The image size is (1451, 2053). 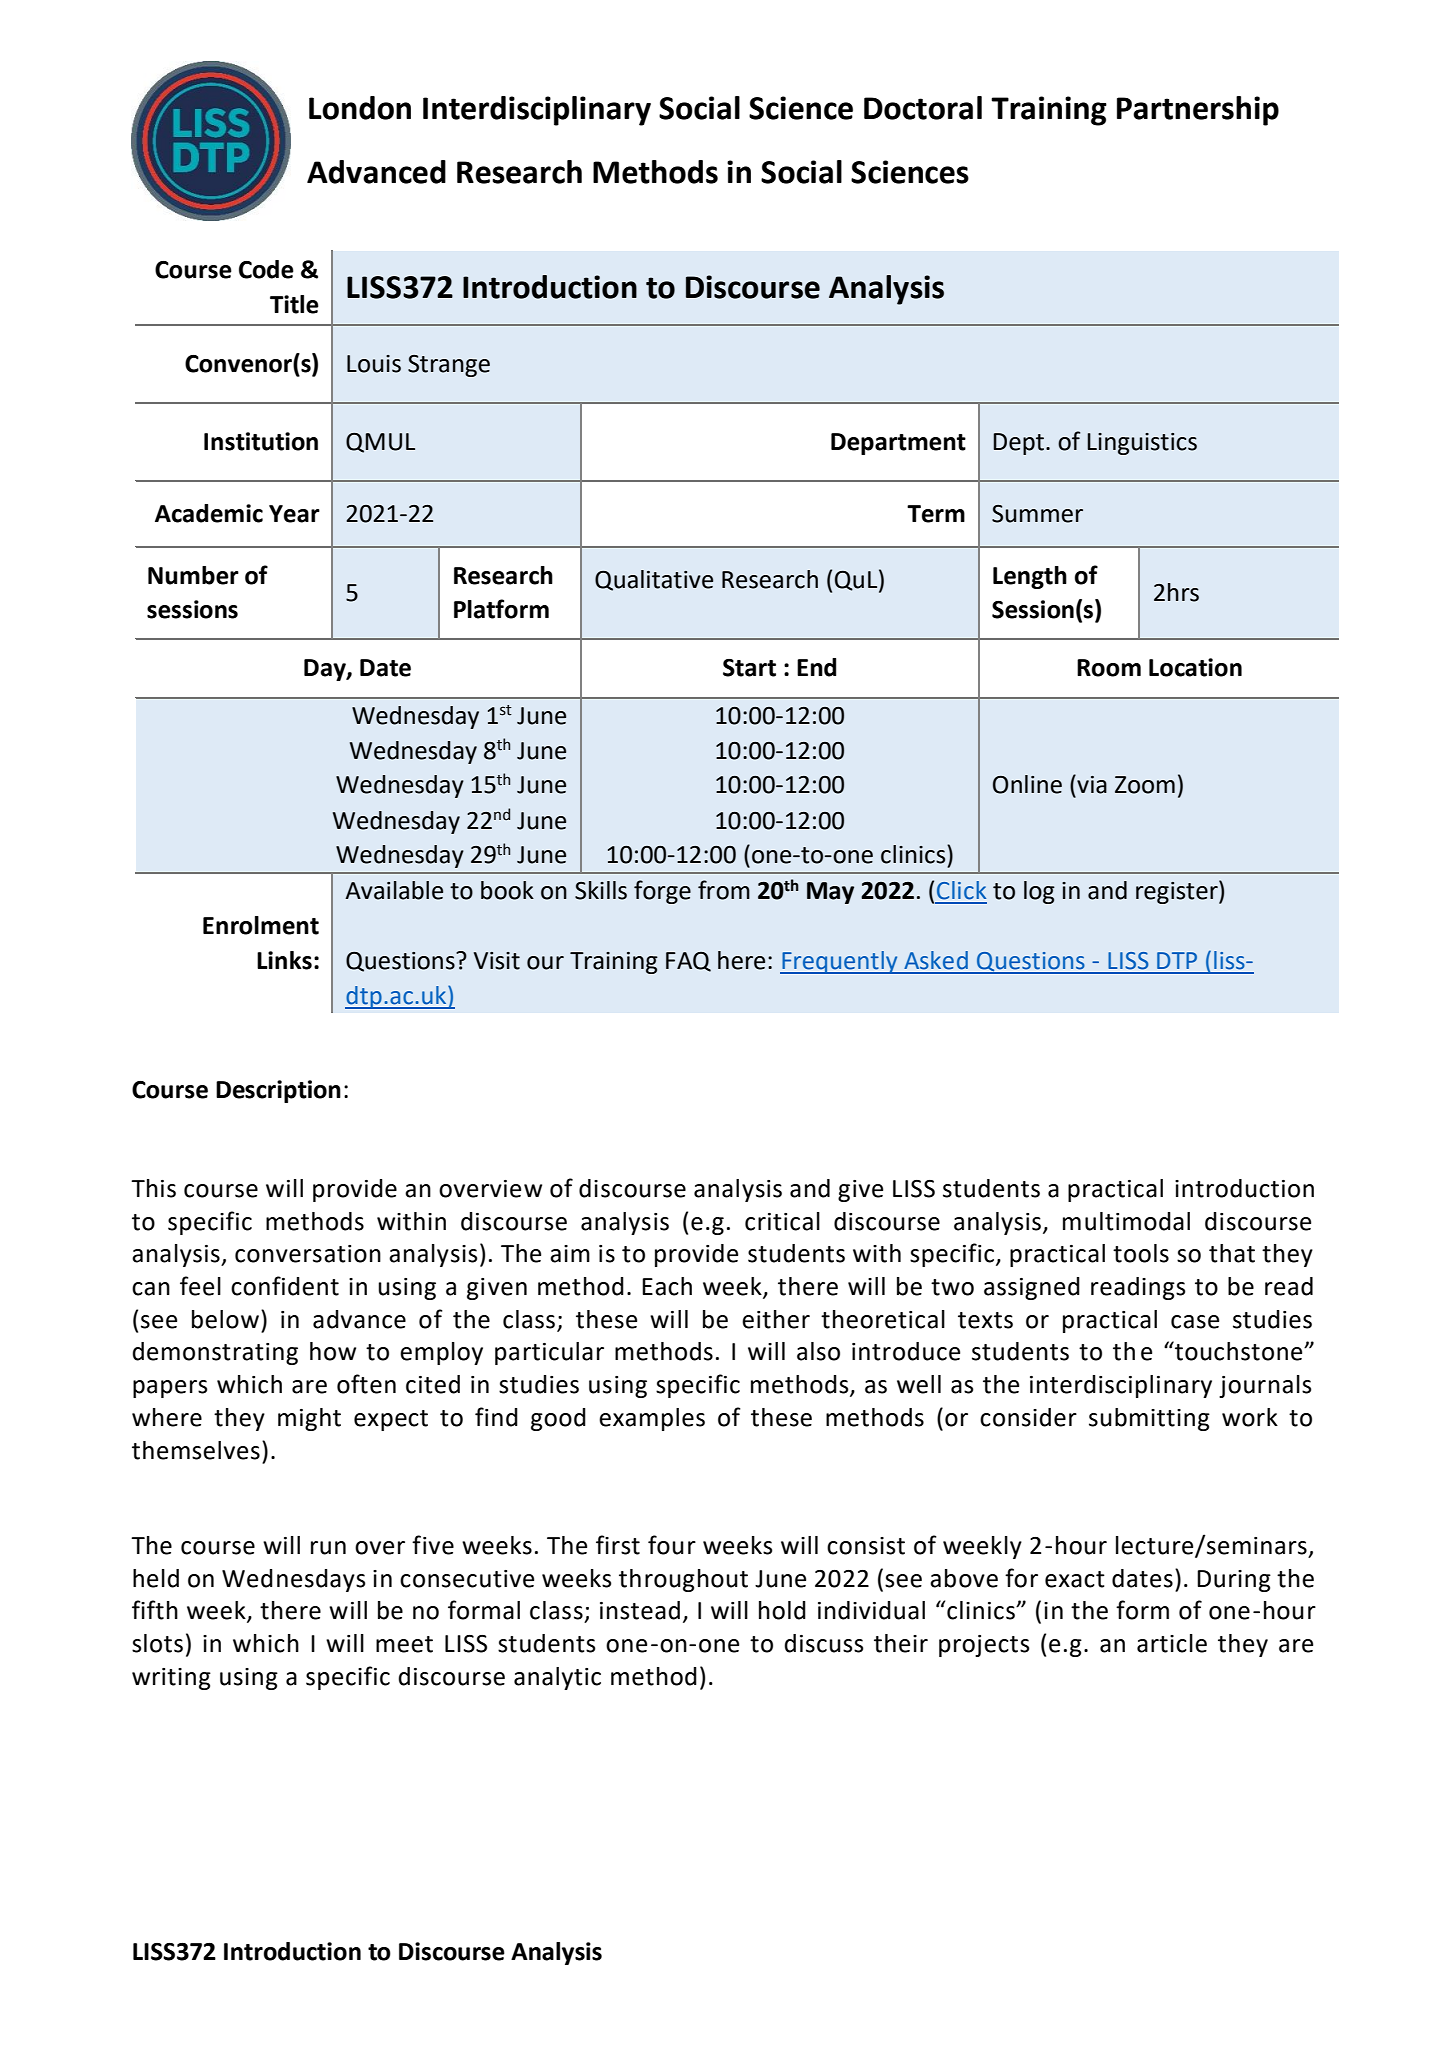 I want to click on London, so click(x=360, y=108).
